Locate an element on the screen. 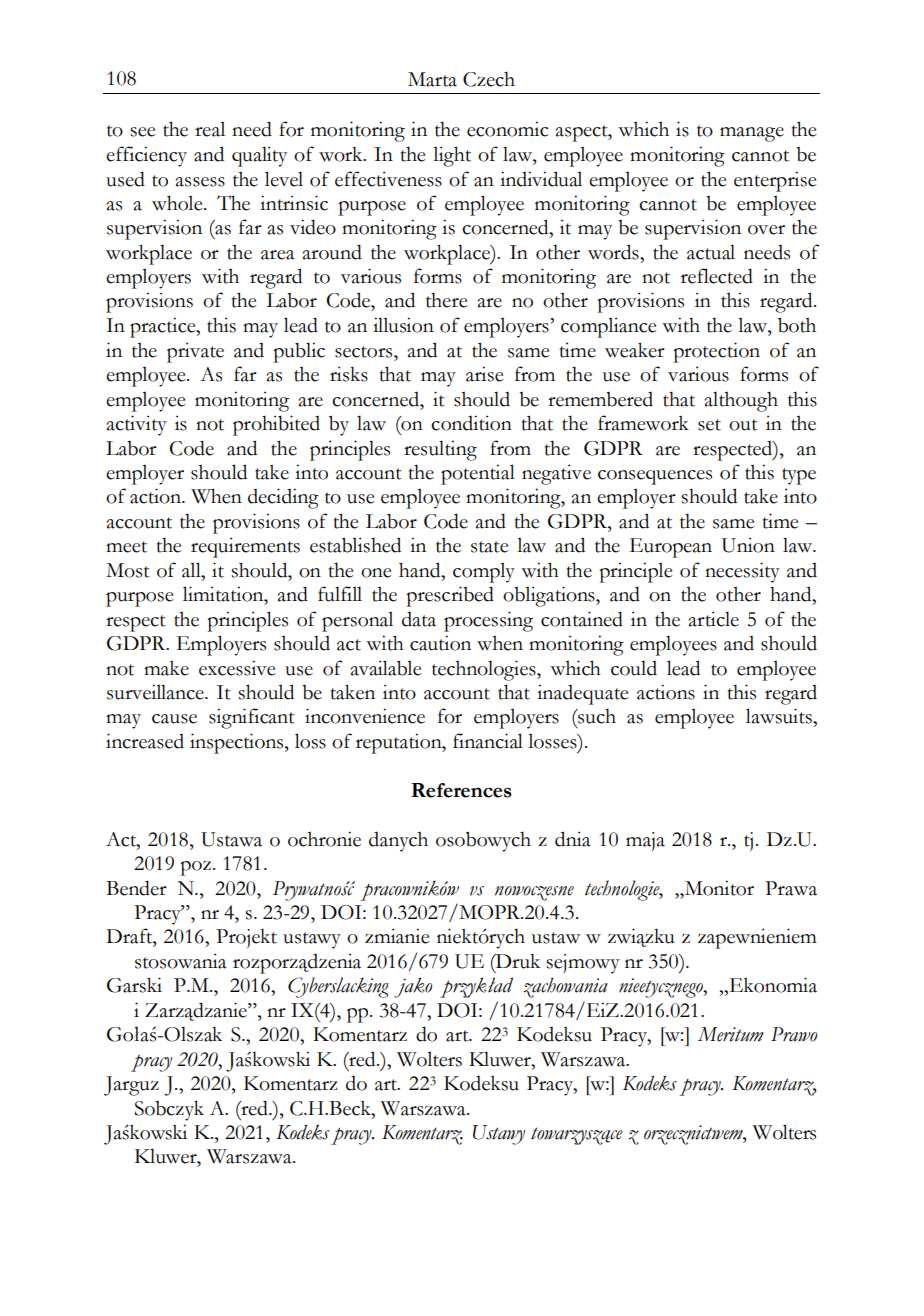 The image size is (924, 1316). there is located at coordinates (447, 300).
